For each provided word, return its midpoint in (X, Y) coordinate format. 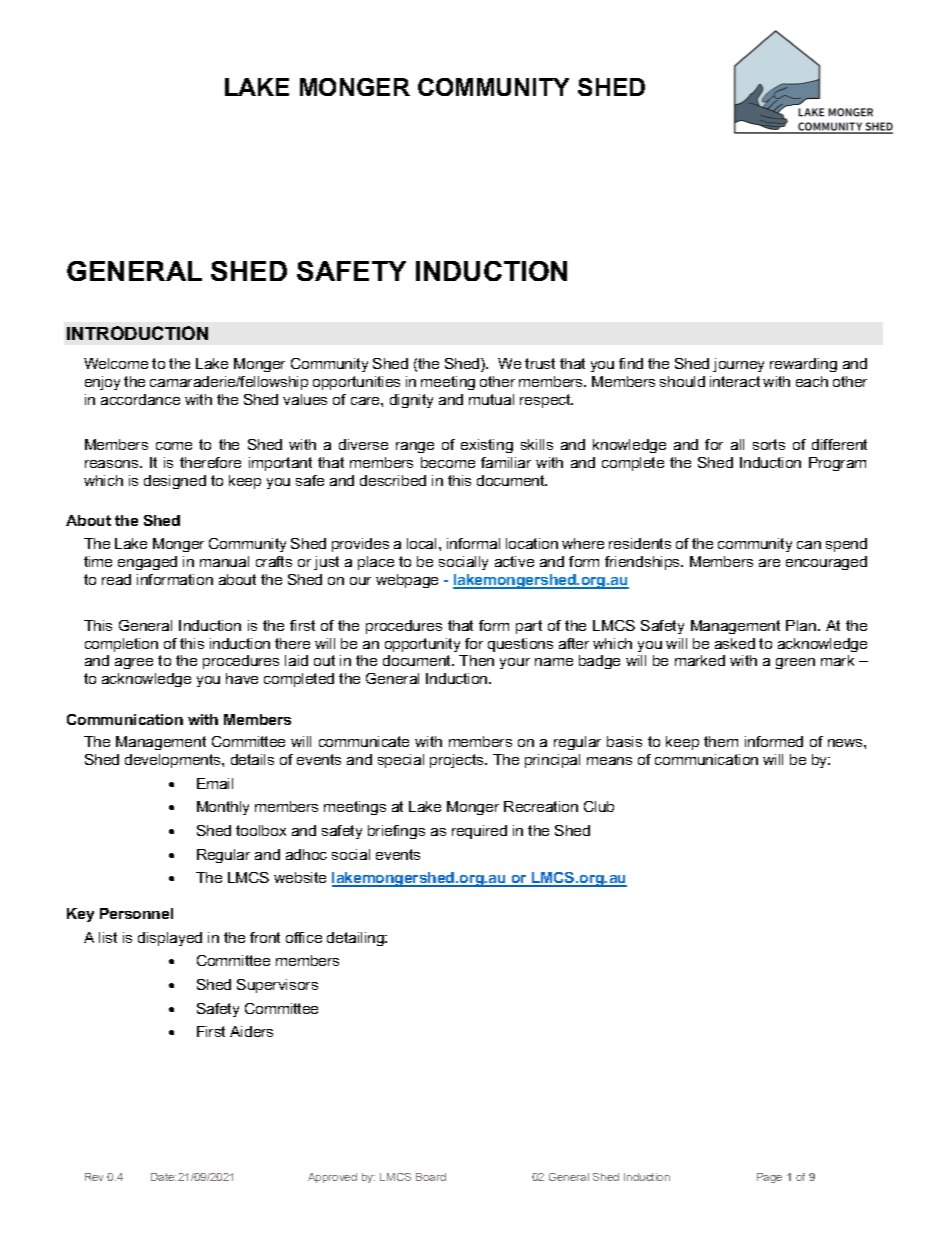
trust (540, 363)
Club (599, 806)
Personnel (136, 913)
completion (121, 645)
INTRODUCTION (137, 333)
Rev (94, 1177)
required (479, 832)
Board (431, 1177)
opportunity (422, 645)
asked (735, 643)
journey (738, 365)
